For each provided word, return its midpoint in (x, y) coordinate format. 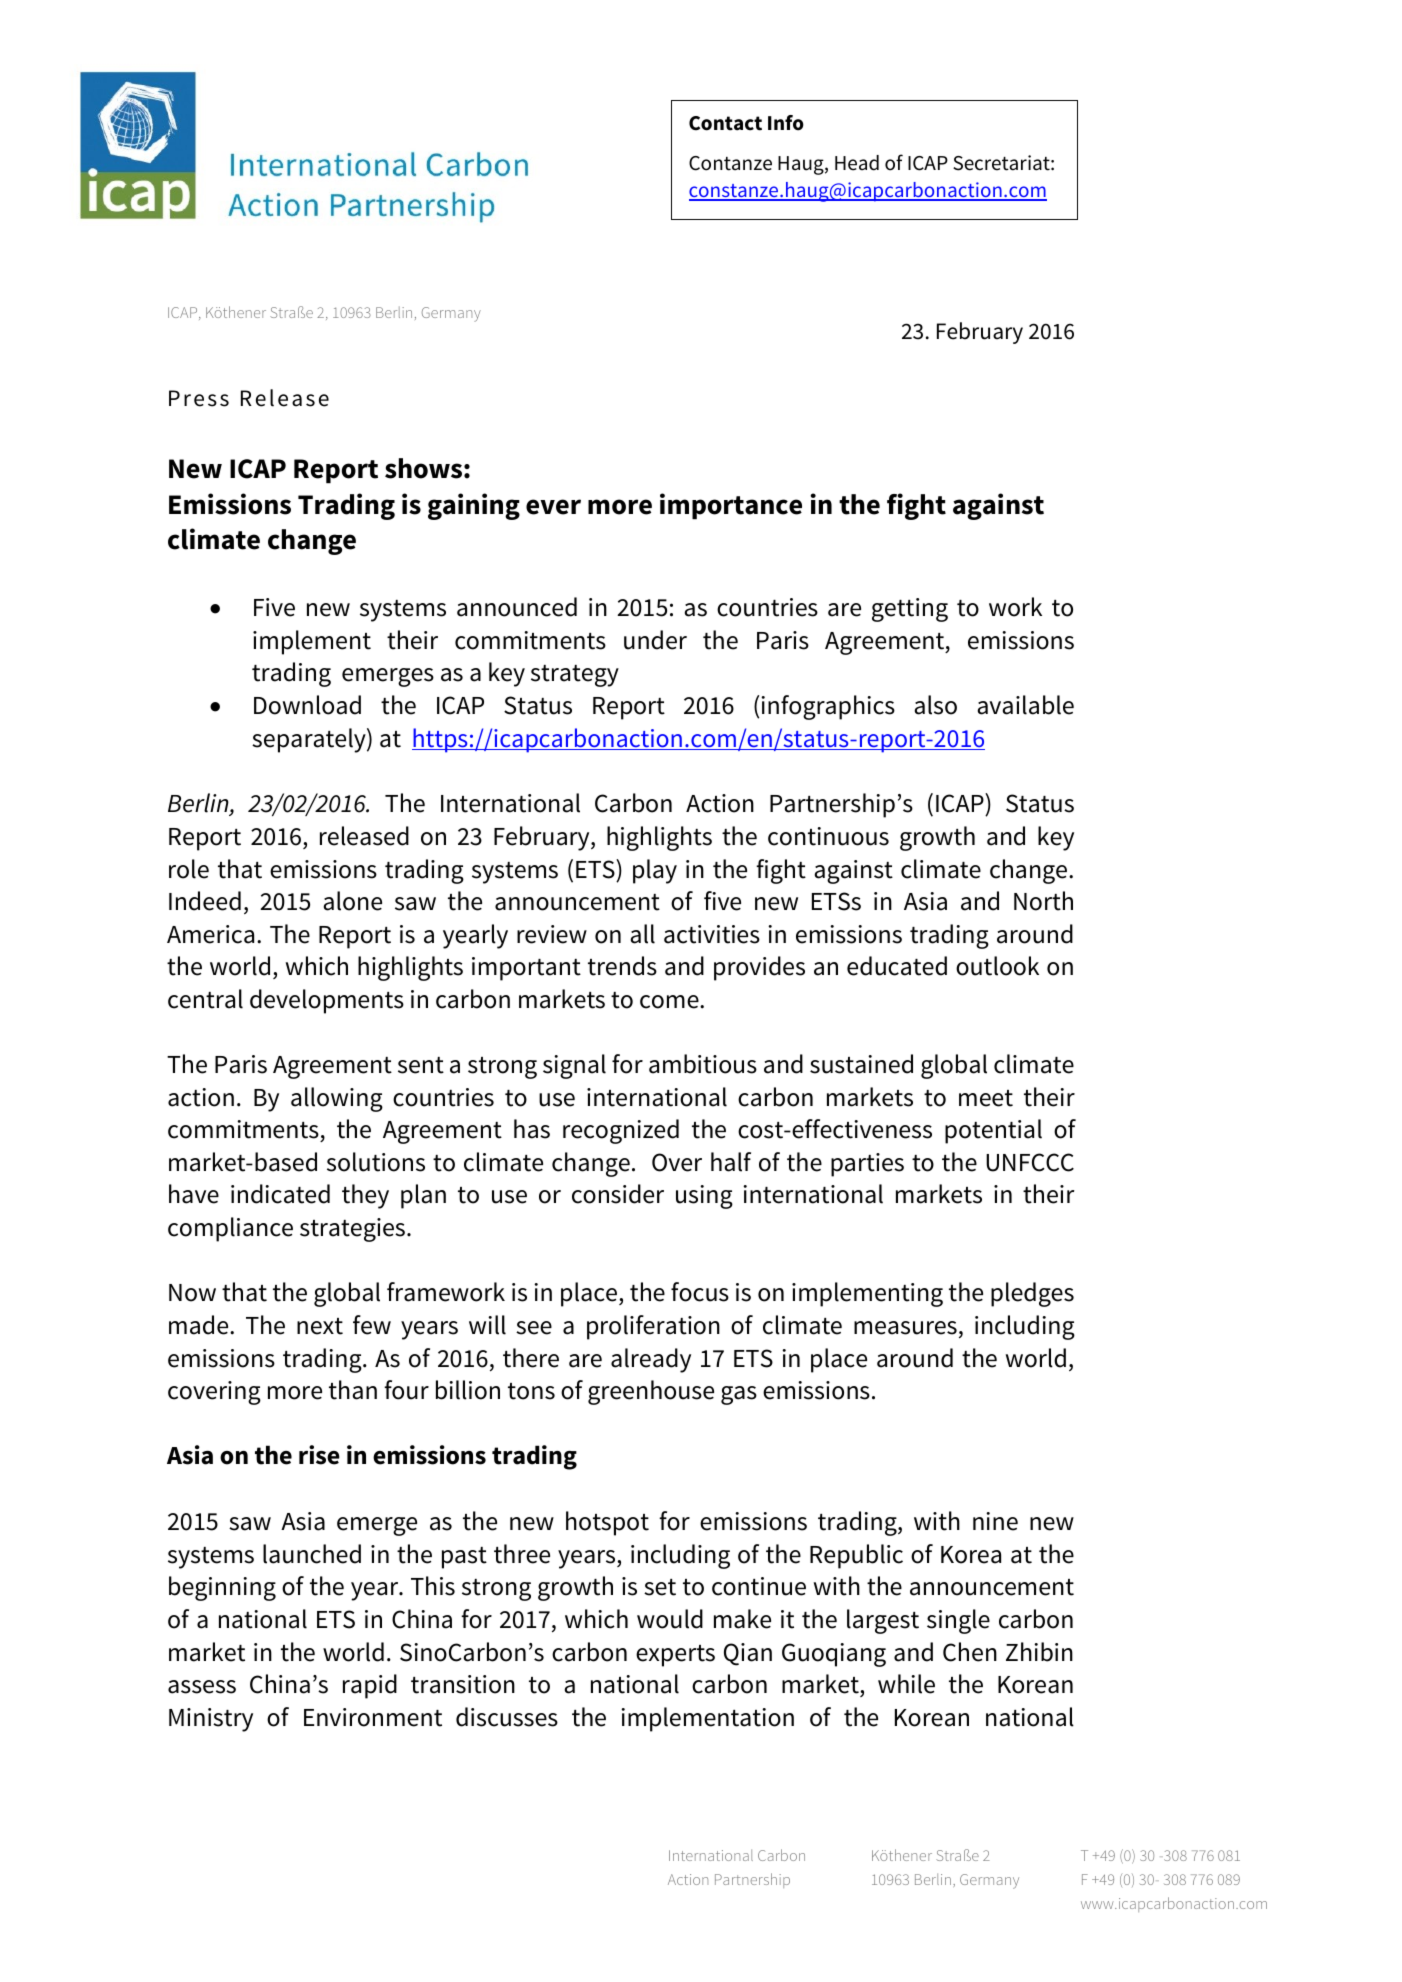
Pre (186, 398)
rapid (370, 1686)
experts (675, 1656)
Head (857, 163)
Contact (725, 123)
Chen (970, 1652)
